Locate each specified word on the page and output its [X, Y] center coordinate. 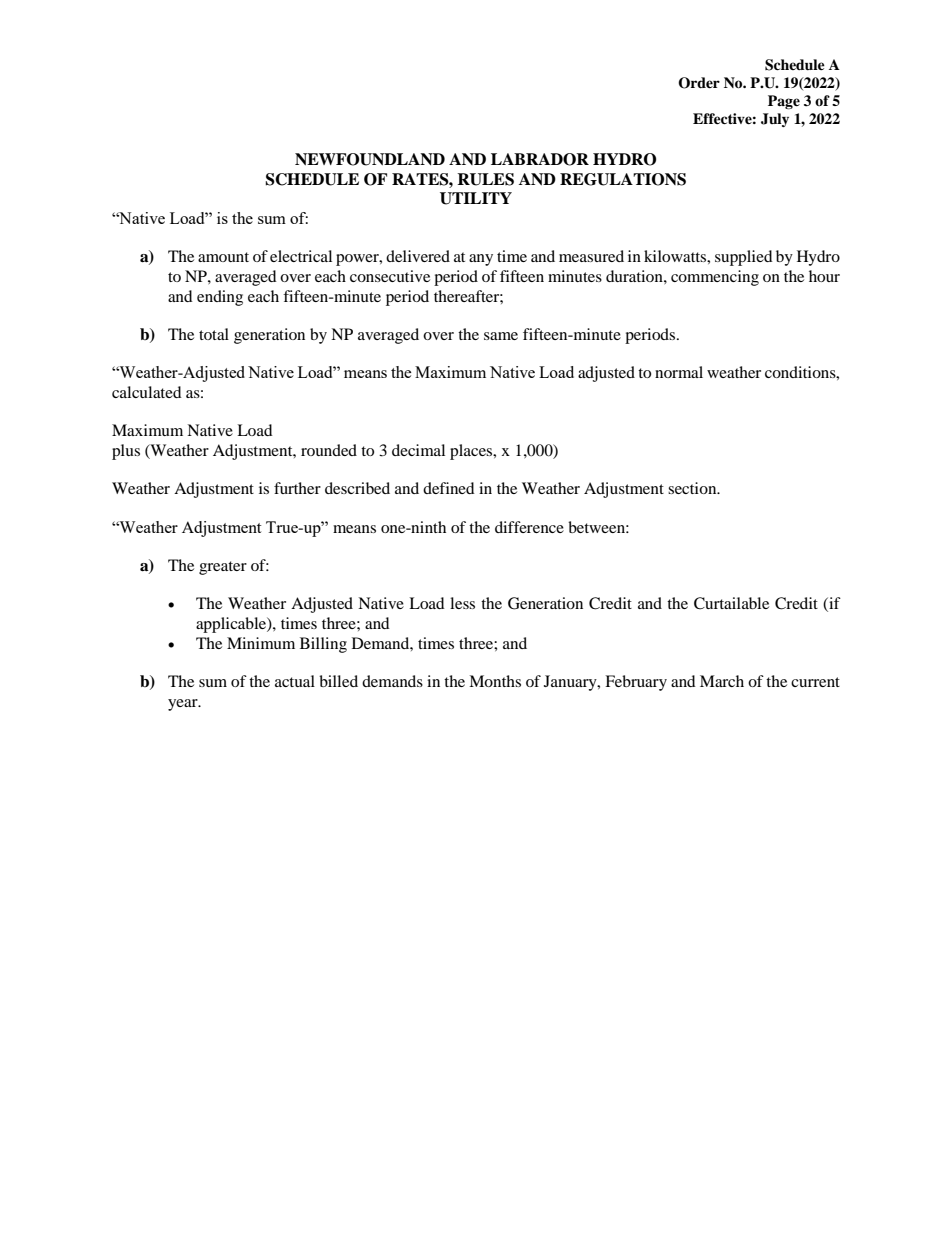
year [184, 705]
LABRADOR [540, 159]
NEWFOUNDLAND [370, 159]
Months [495, 681]
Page [784, 102]
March [722, 681]
